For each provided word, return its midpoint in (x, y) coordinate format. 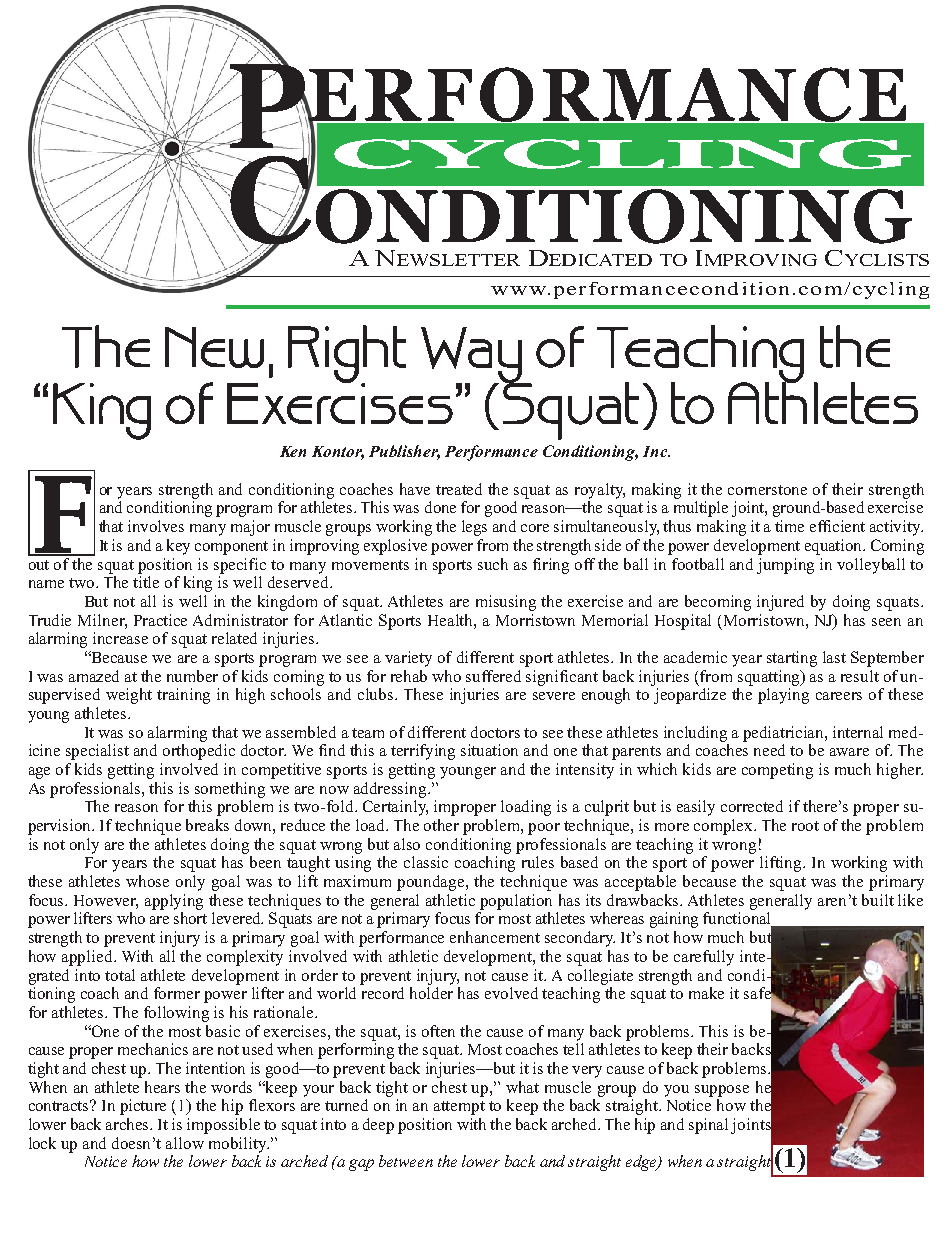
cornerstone (767, 490)
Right (347, 355)
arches (129, 1124)
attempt (459, 1108)
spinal (708, 1126)
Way (472, 356)
